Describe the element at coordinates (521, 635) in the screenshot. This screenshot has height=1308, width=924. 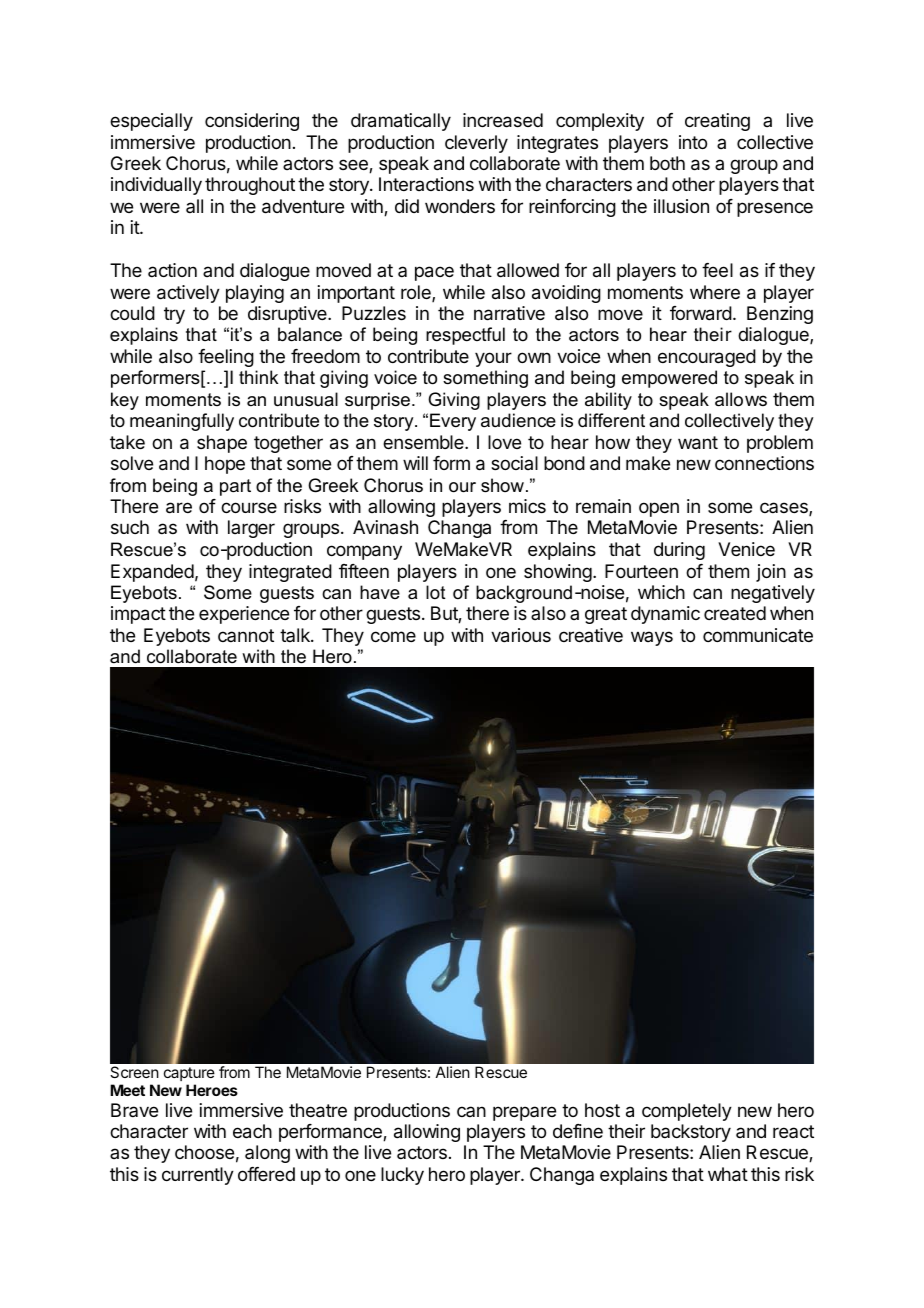
I see `various` at that location.
